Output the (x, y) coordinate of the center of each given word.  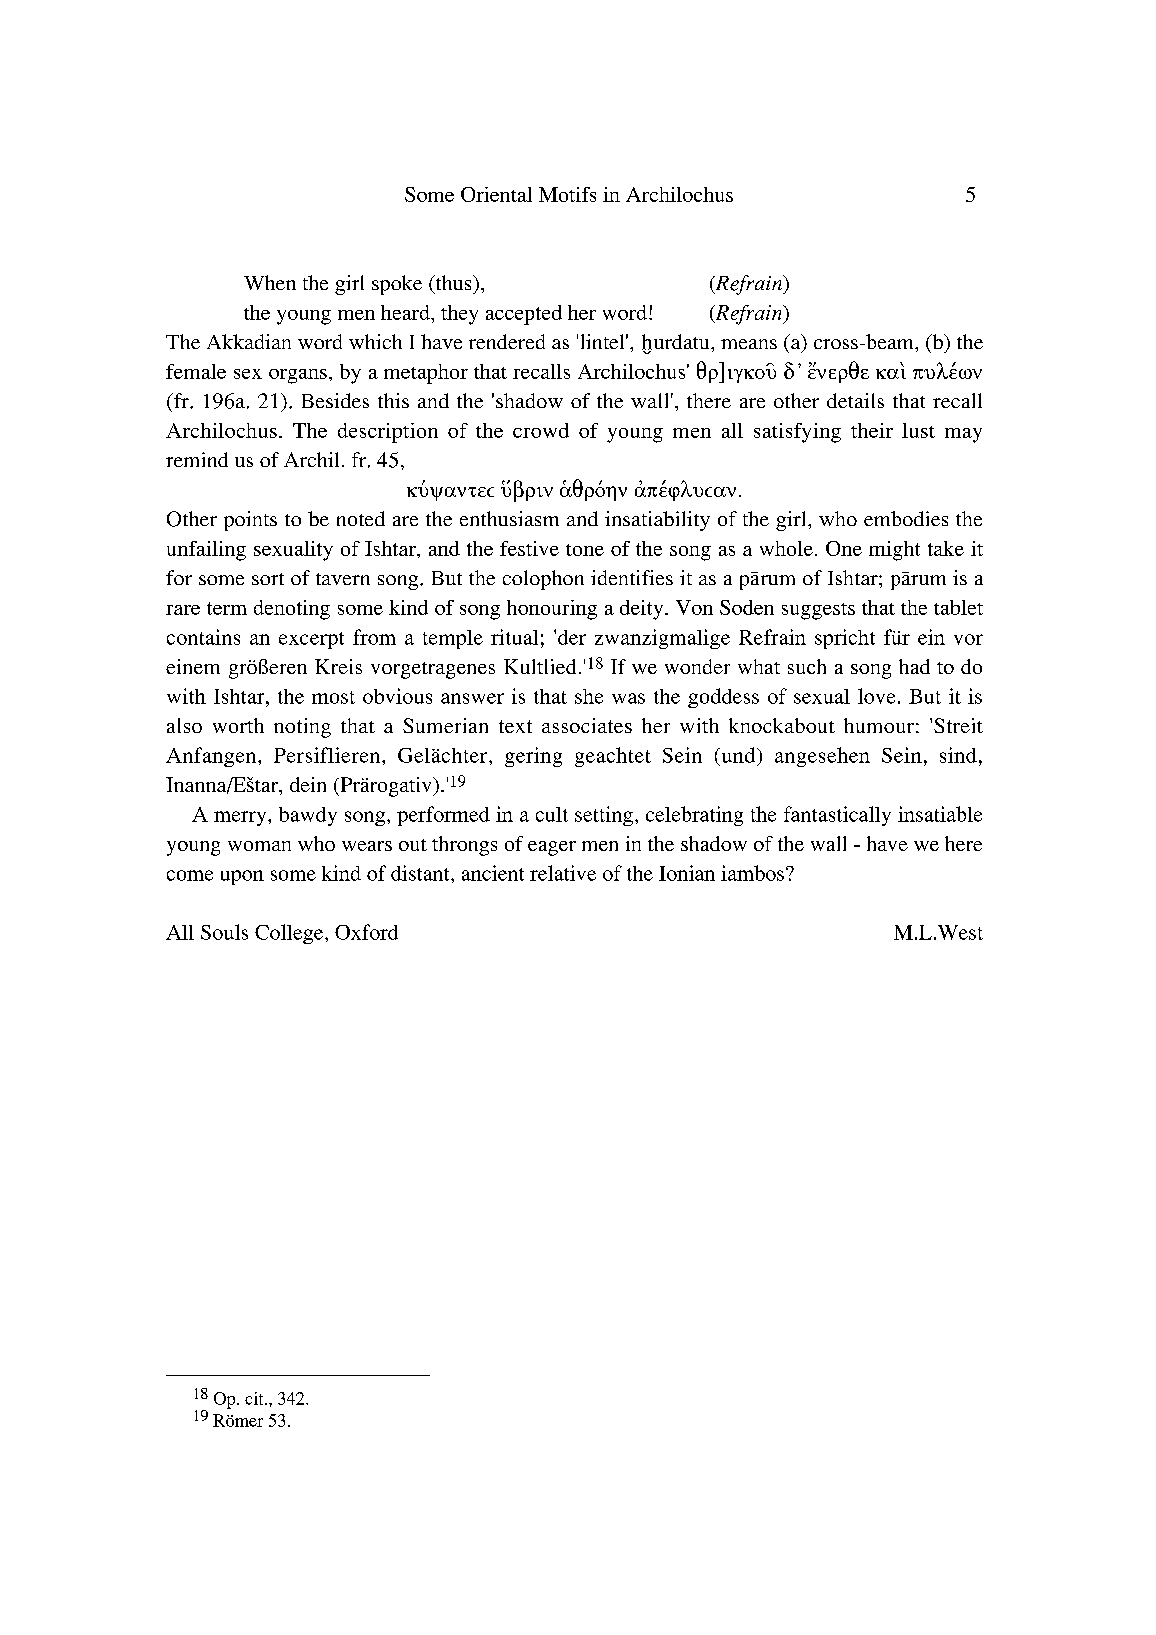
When (270, 282)
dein (308, 784)
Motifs (567, 194)
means (749, 344)
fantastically (837, 816)
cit (255, 1398)
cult (552, 814)
